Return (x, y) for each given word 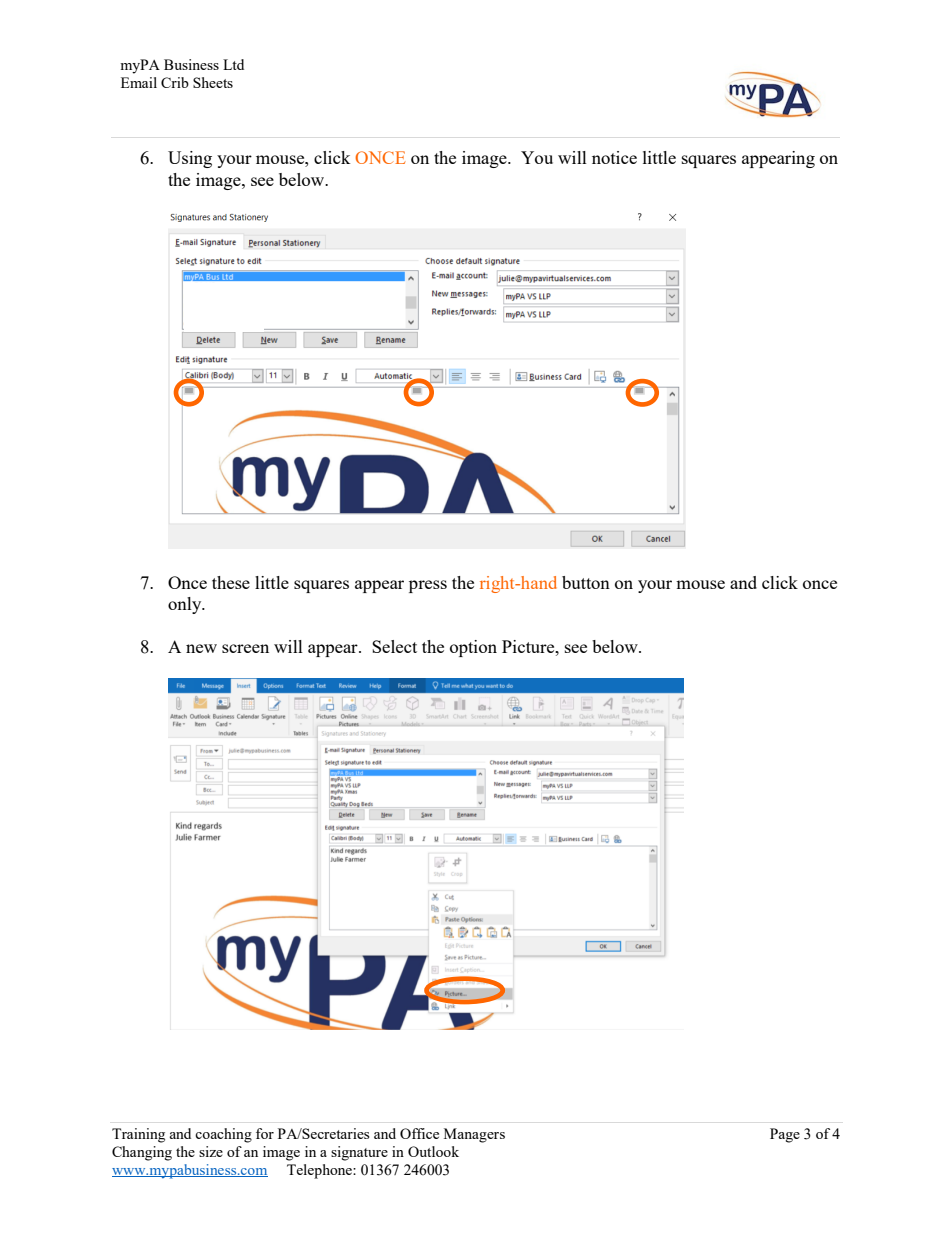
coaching (223, 1135)
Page (785, 1135)
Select (394, 646)
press (428, 586)
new (201, 648)
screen (245, 648)
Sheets (213, 82)
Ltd (233, 64)
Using (190, 159)
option (473, 648)
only (186, 605)
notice (614, 157)
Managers (474, 1135)
